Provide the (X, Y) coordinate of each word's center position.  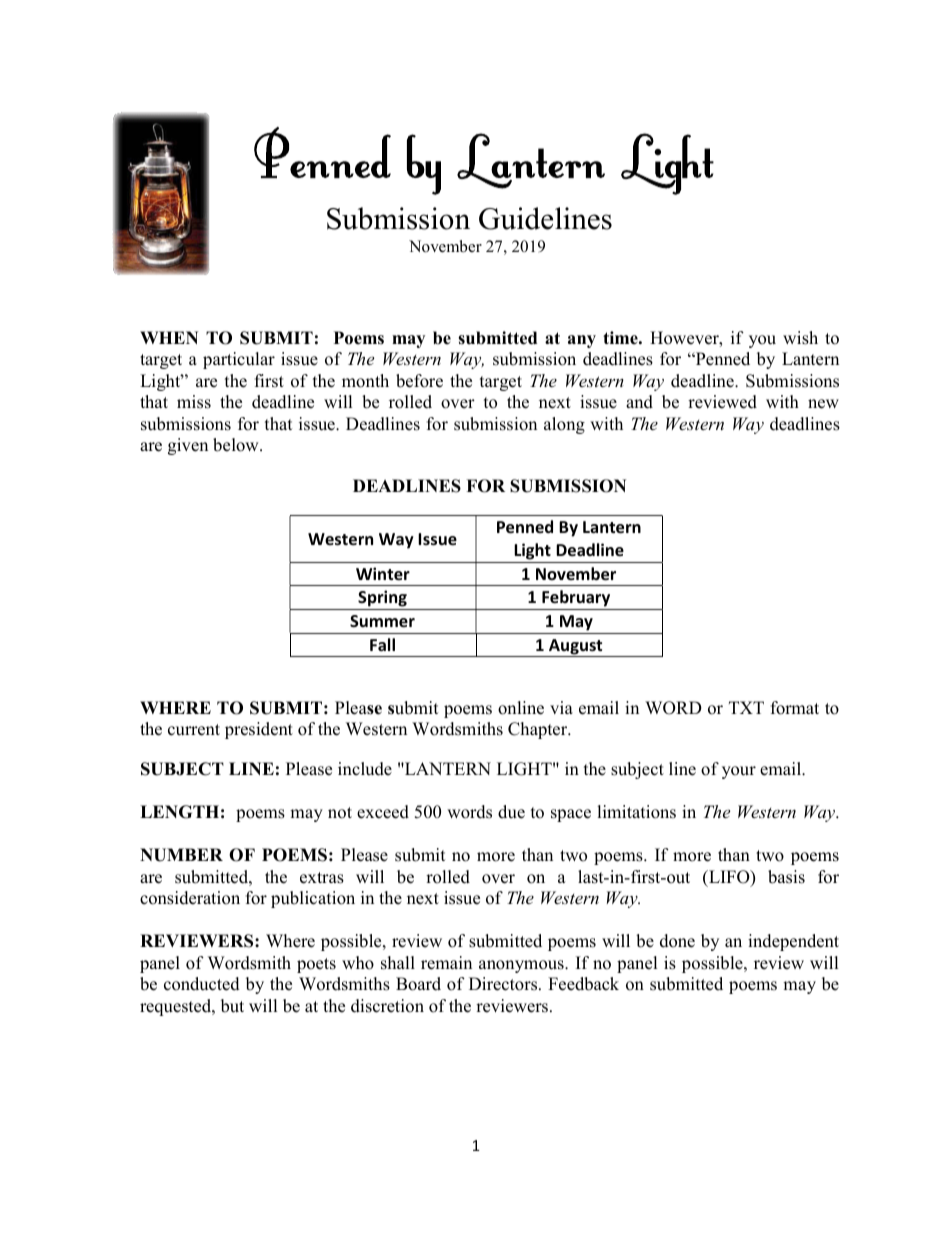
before (419, 381)
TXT (746, 707)
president (259, 730)
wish (800, 338)
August (576, 648)
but (232, 1006)
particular (239, 360)
